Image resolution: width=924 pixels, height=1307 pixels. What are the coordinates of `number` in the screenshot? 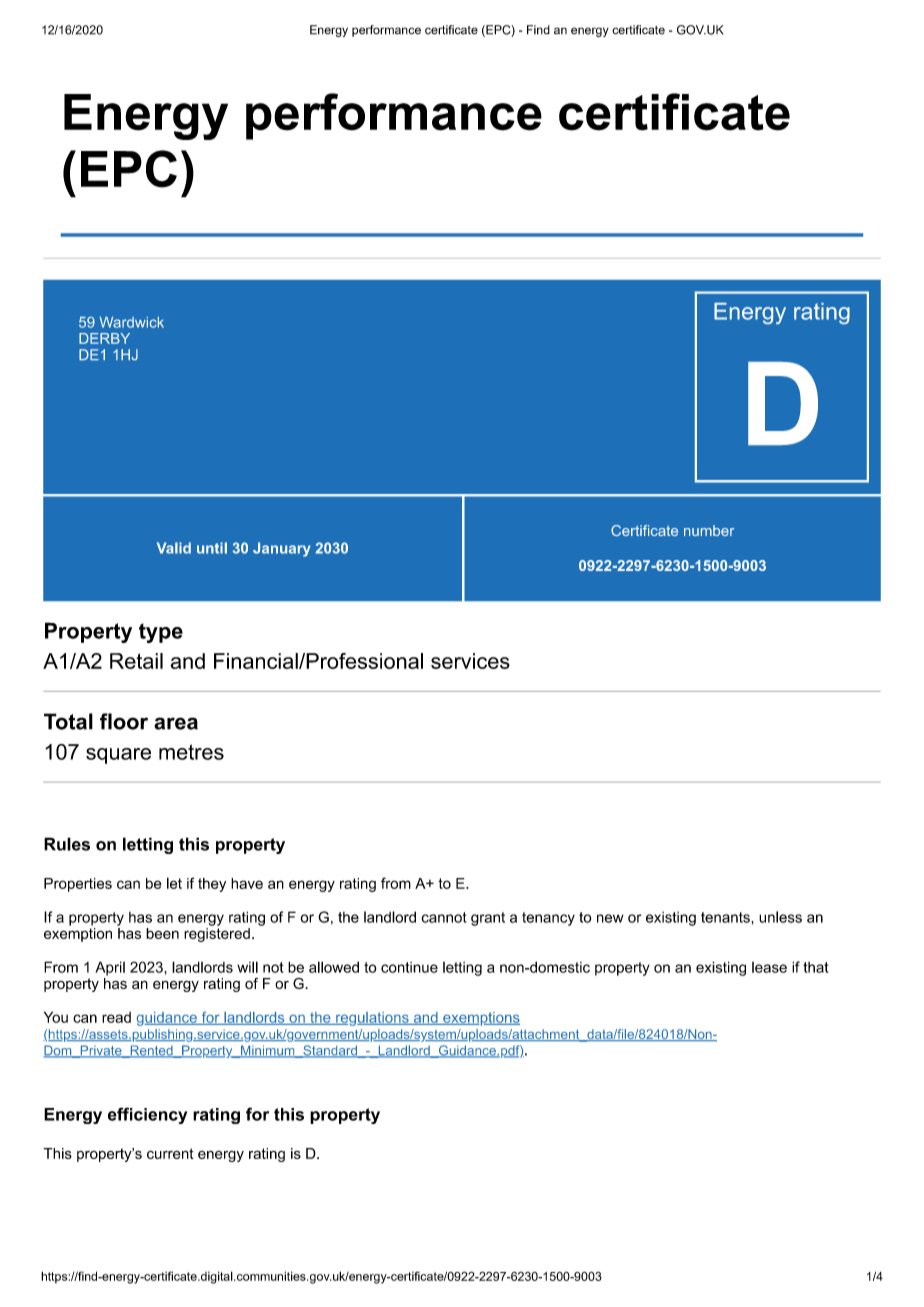 It's located at (709, 530).
